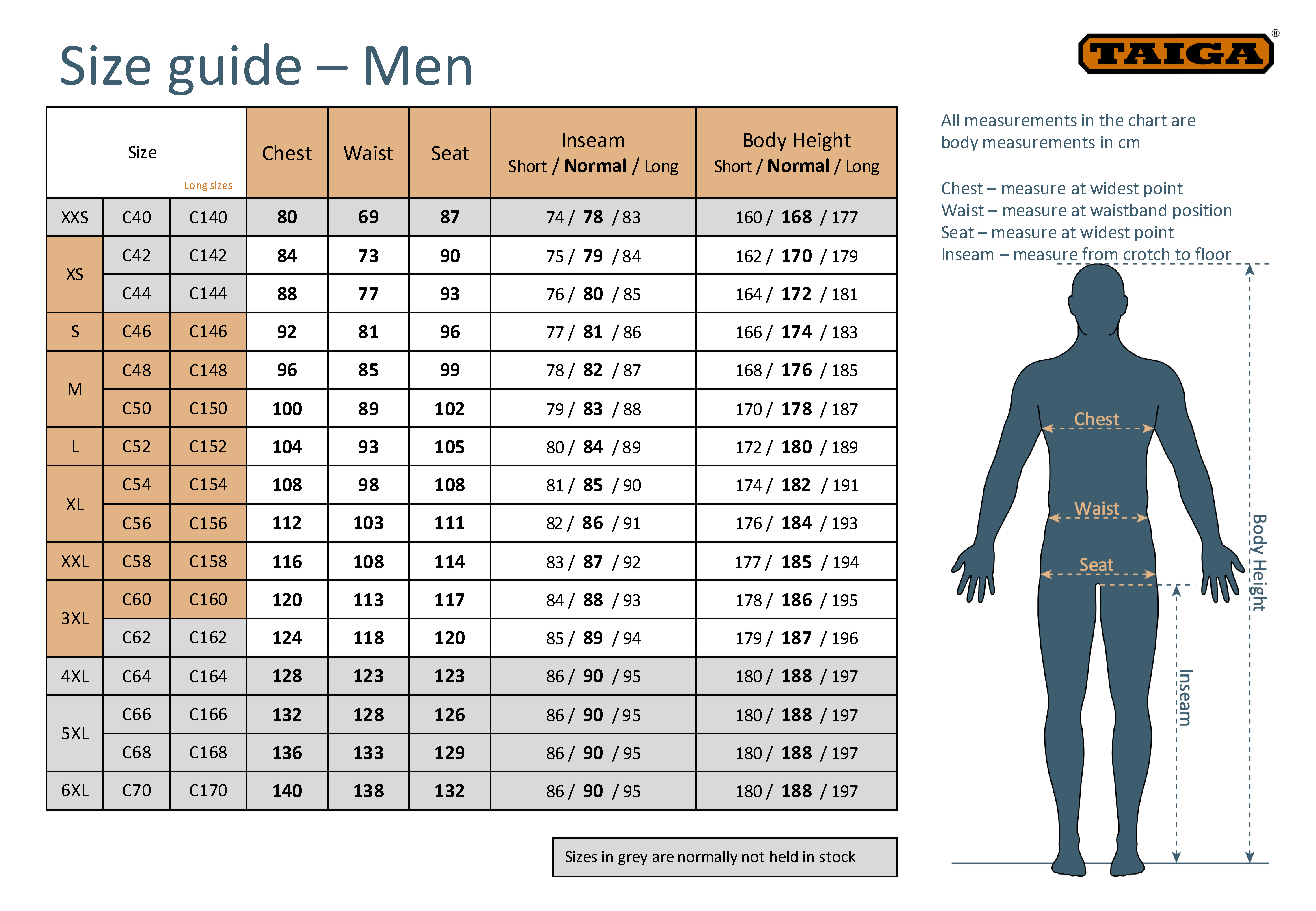 The image size is (1316, 911). I want to click on Height, so click(822, 141).
